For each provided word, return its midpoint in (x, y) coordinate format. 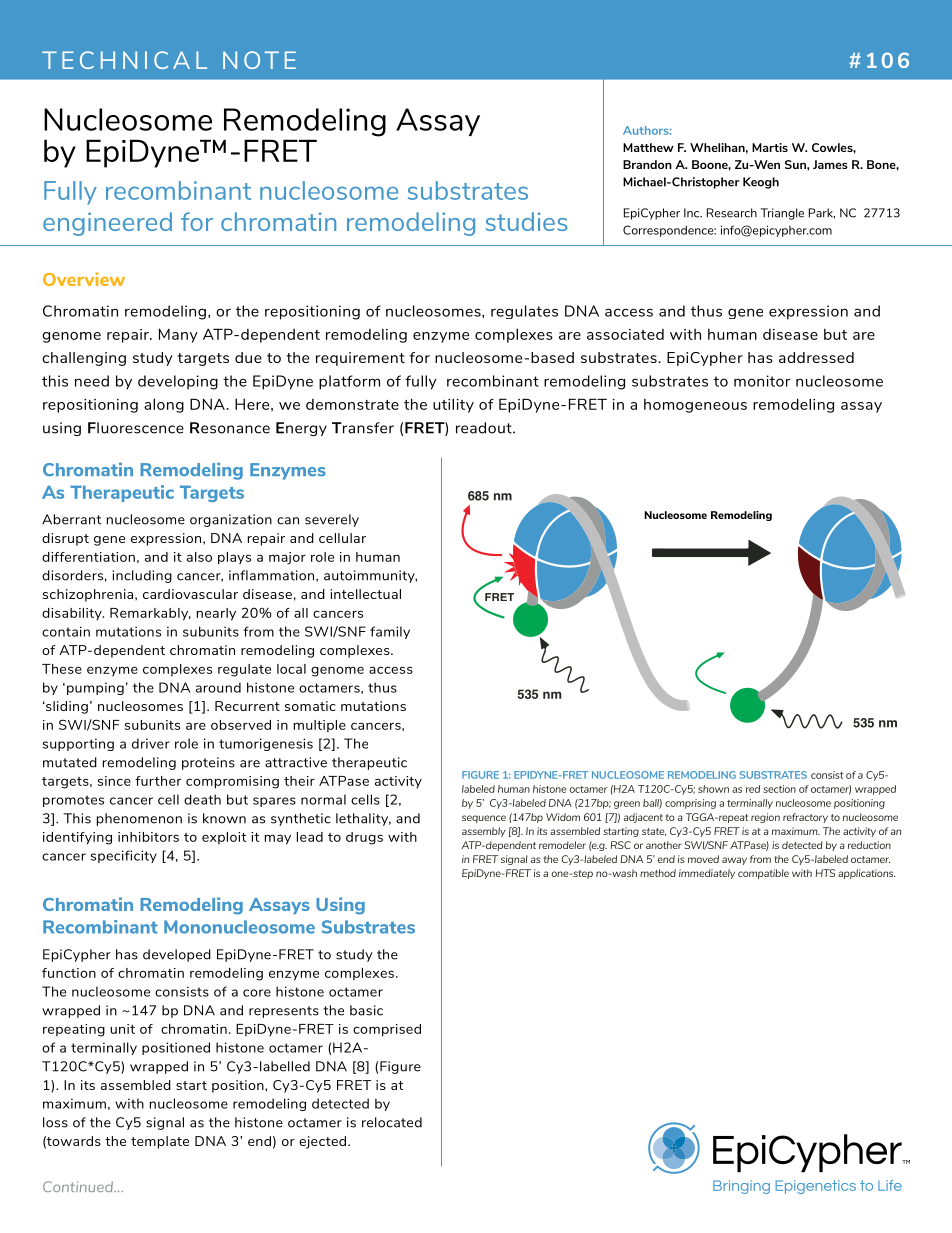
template (160, 1142)
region (765, 818)
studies (526, 221)
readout (485, 428)
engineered (107, 224)
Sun (796, 164)
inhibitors (148, 837)
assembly (484, 832)
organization (231, 520)
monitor (762, 381)
